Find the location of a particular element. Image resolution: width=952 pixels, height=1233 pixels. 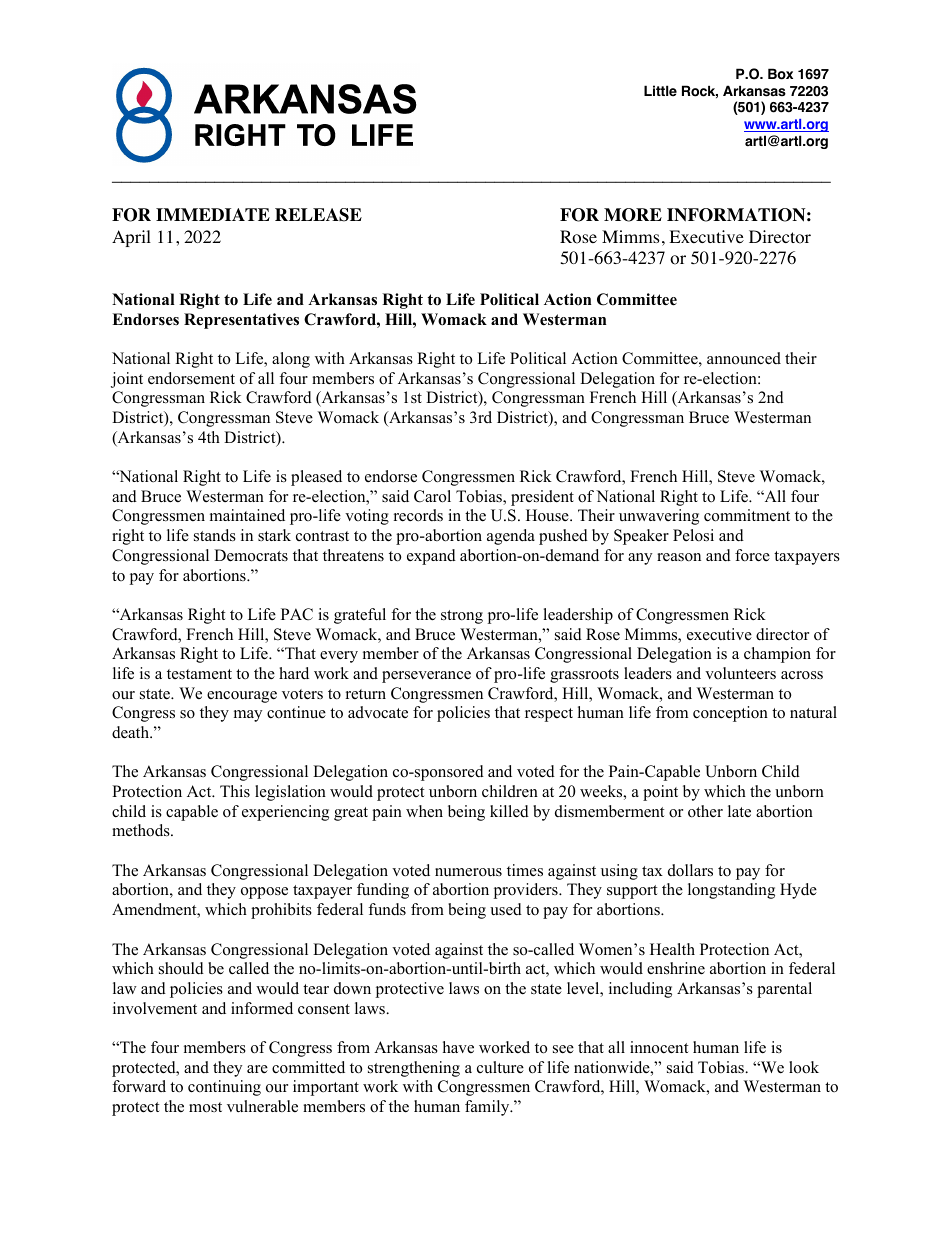

Democrats is located at coordinates (251, 555).
